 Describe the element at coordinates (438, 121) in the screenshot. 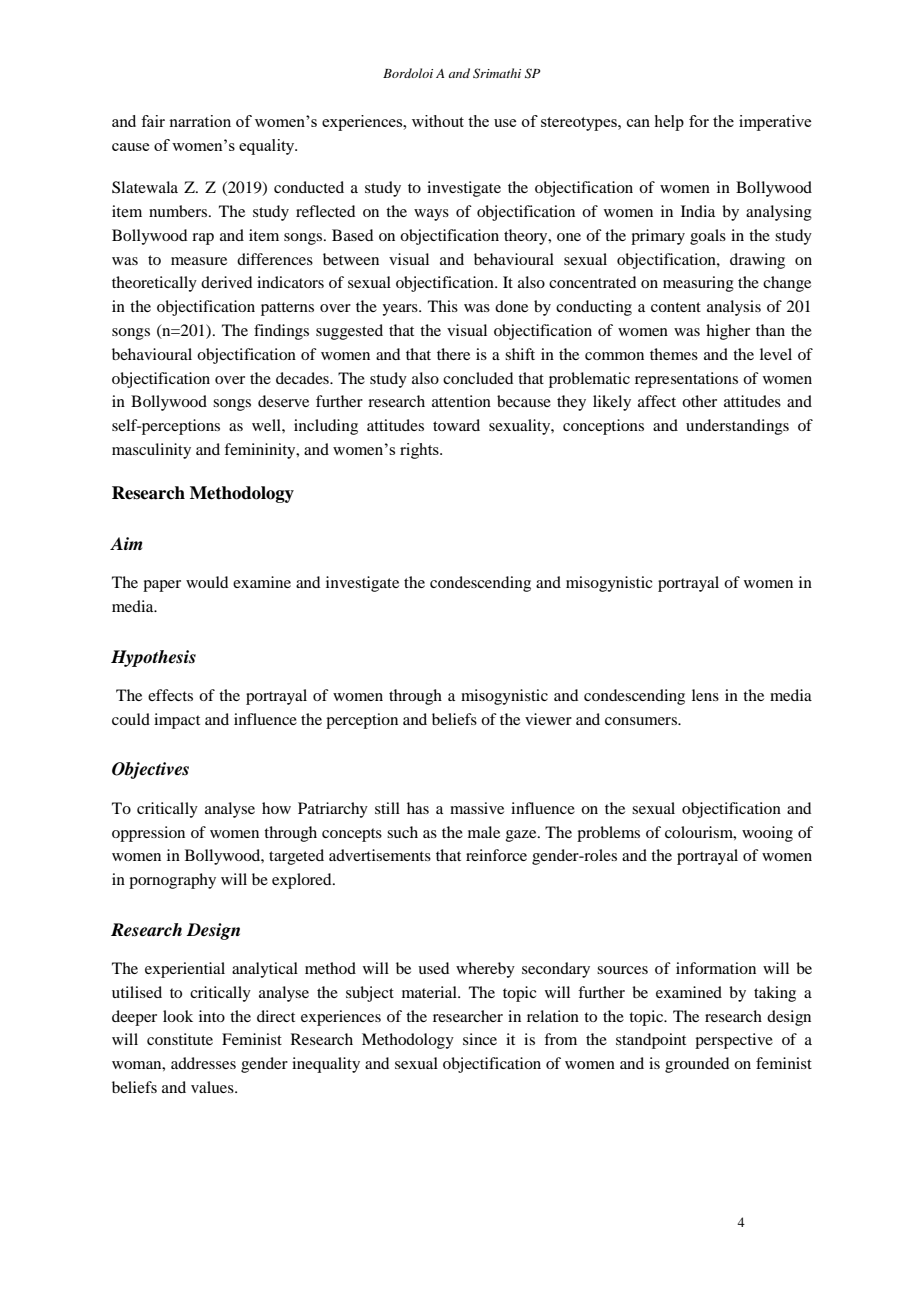

I see `without` at that location.
